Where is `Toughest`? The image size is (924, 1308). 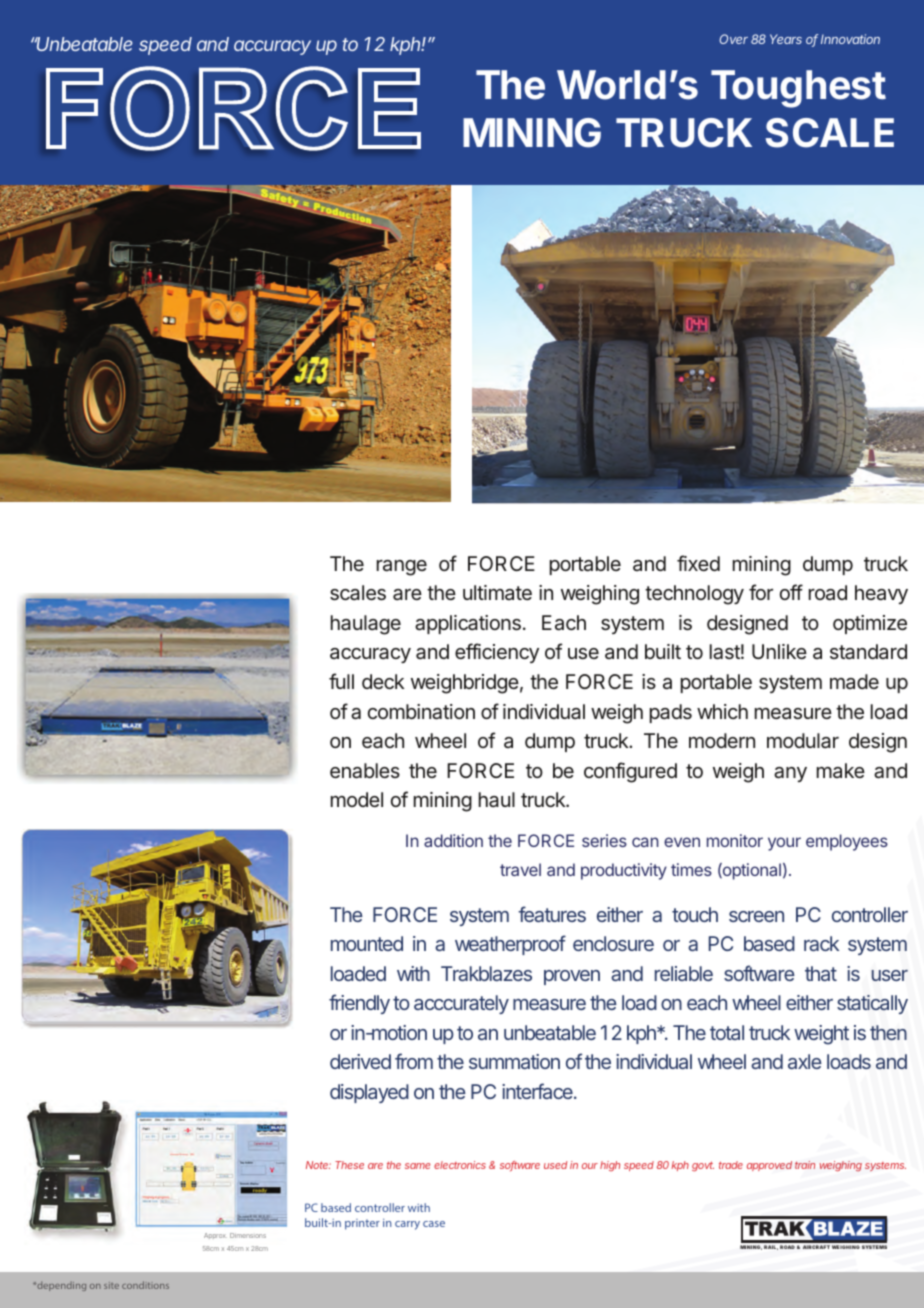 Toughest is located at coordinates (798, 89).
